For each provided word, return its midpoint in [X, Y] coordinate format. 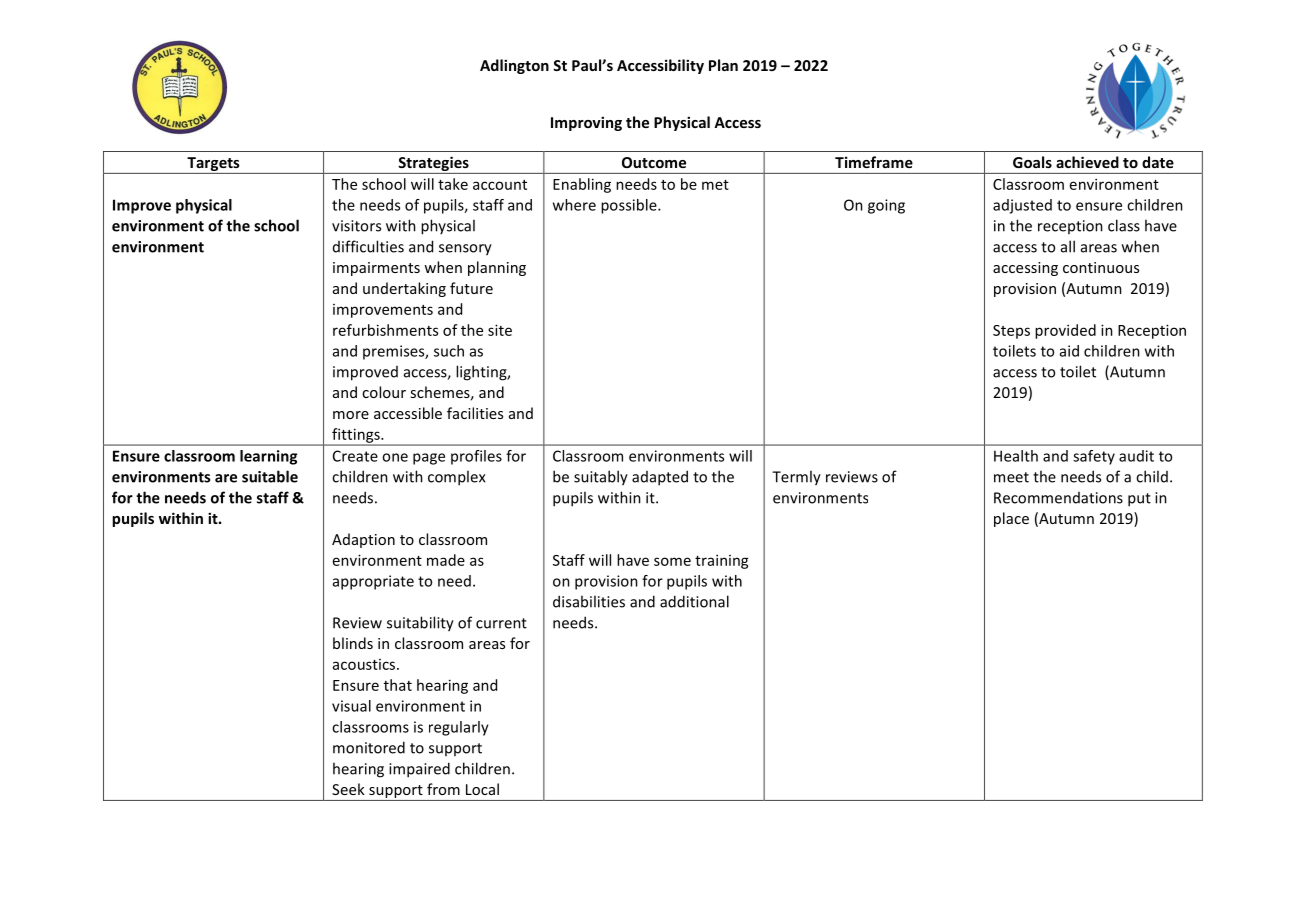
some [672, 561]
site [500, 330]
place [1011, 519]
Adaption [363, 540]
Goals [1032, 162]
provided [1065, 331]
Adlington [514, 66]
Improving [586, 123]
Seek [348, 789]
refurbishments [385, 330]
